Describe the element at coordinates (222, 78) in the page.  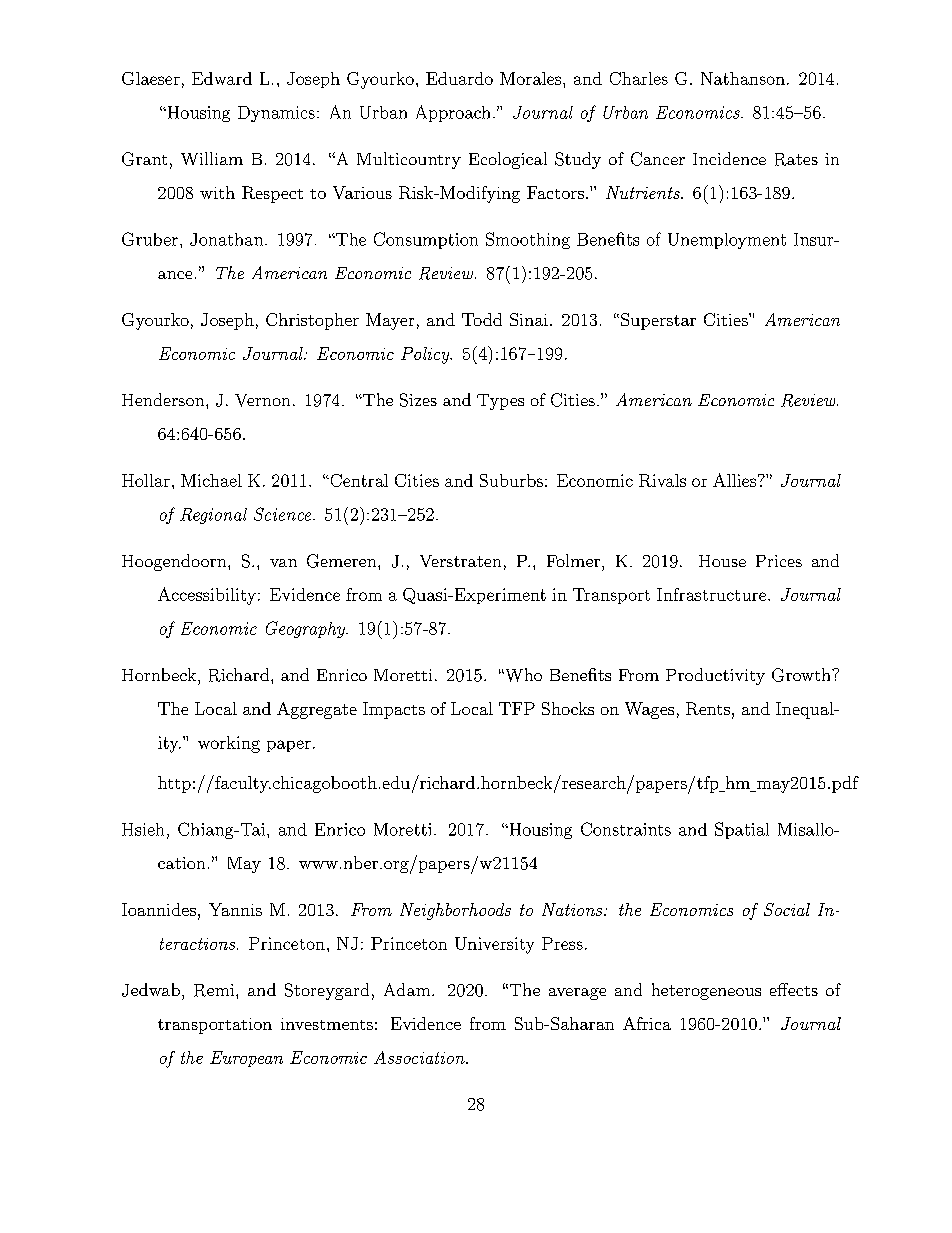
I see `Edward` at that location.
